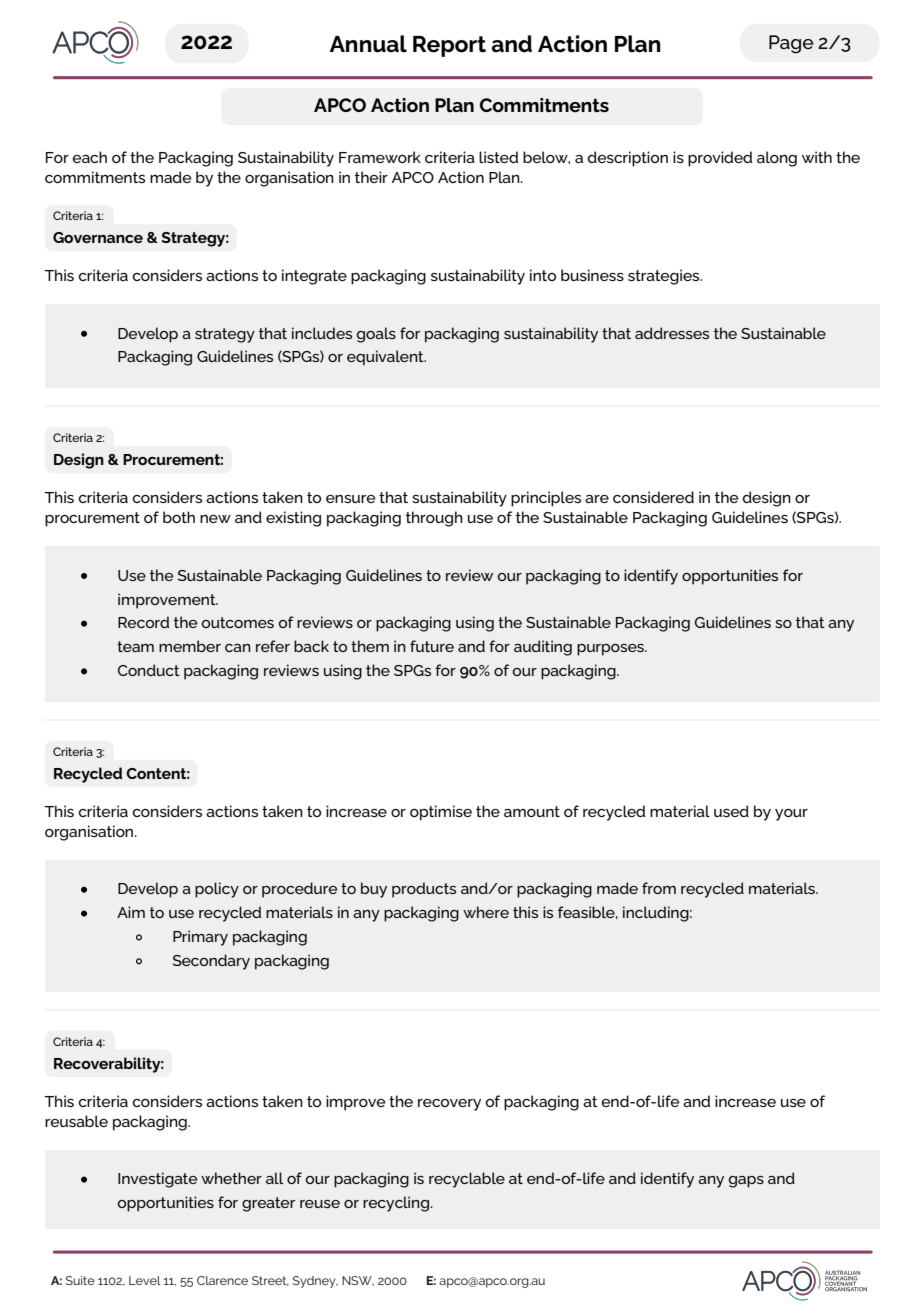  I want to click on each, so click(90, 157).
